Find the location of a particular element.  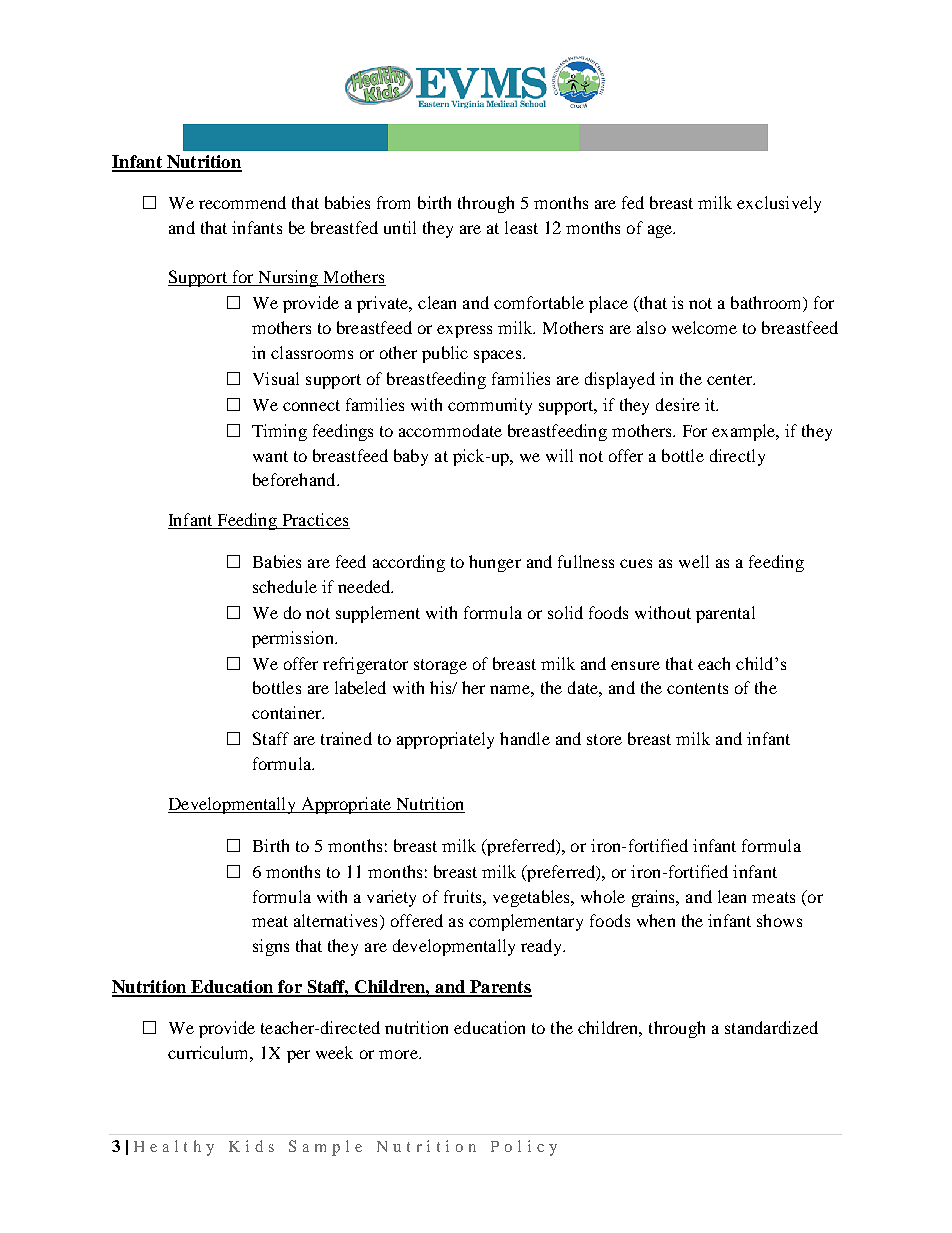

storage is located at coordinates (440, 666).
